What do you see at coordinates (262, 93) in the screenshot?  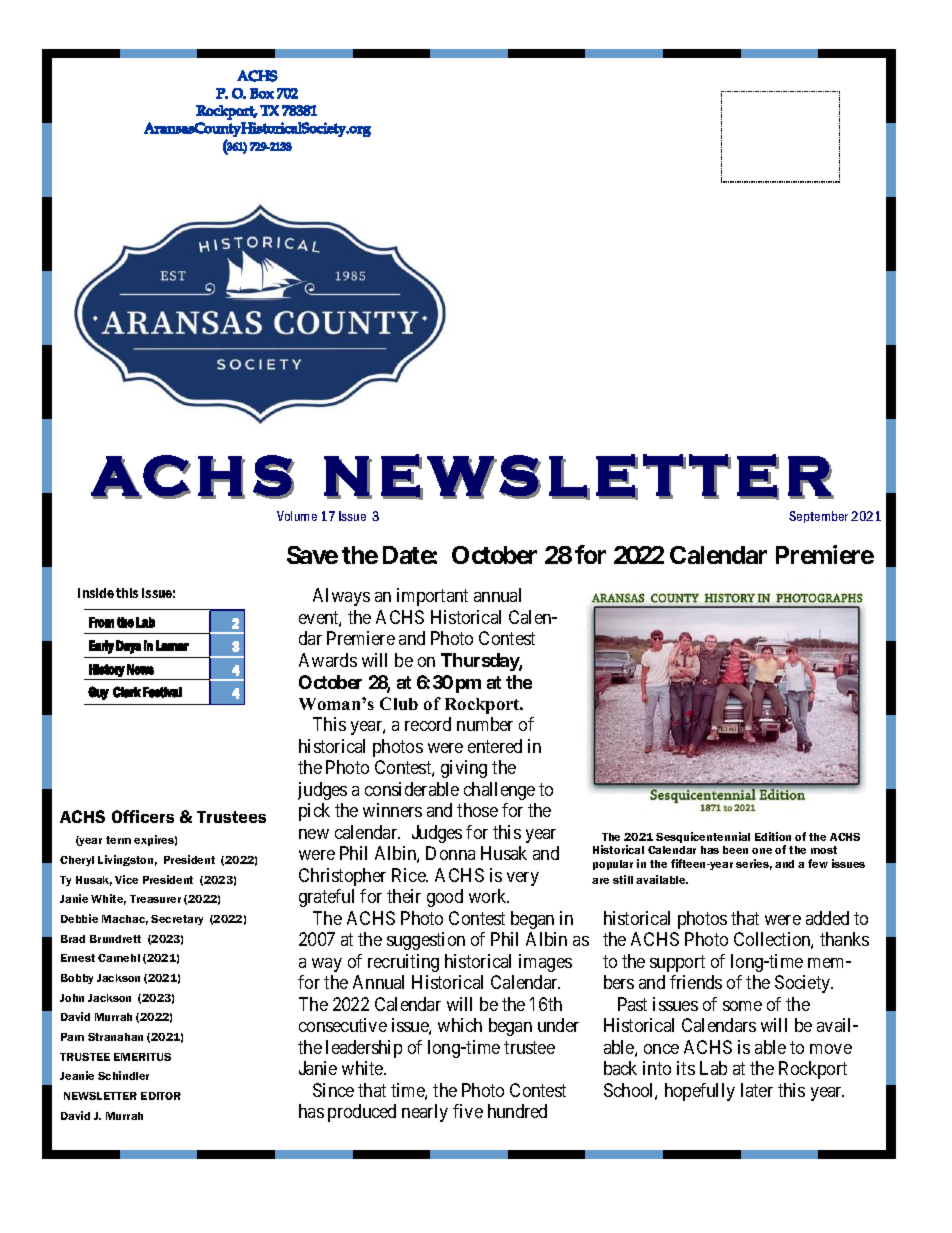 I see `Box` at bounding box center [262, 93].
